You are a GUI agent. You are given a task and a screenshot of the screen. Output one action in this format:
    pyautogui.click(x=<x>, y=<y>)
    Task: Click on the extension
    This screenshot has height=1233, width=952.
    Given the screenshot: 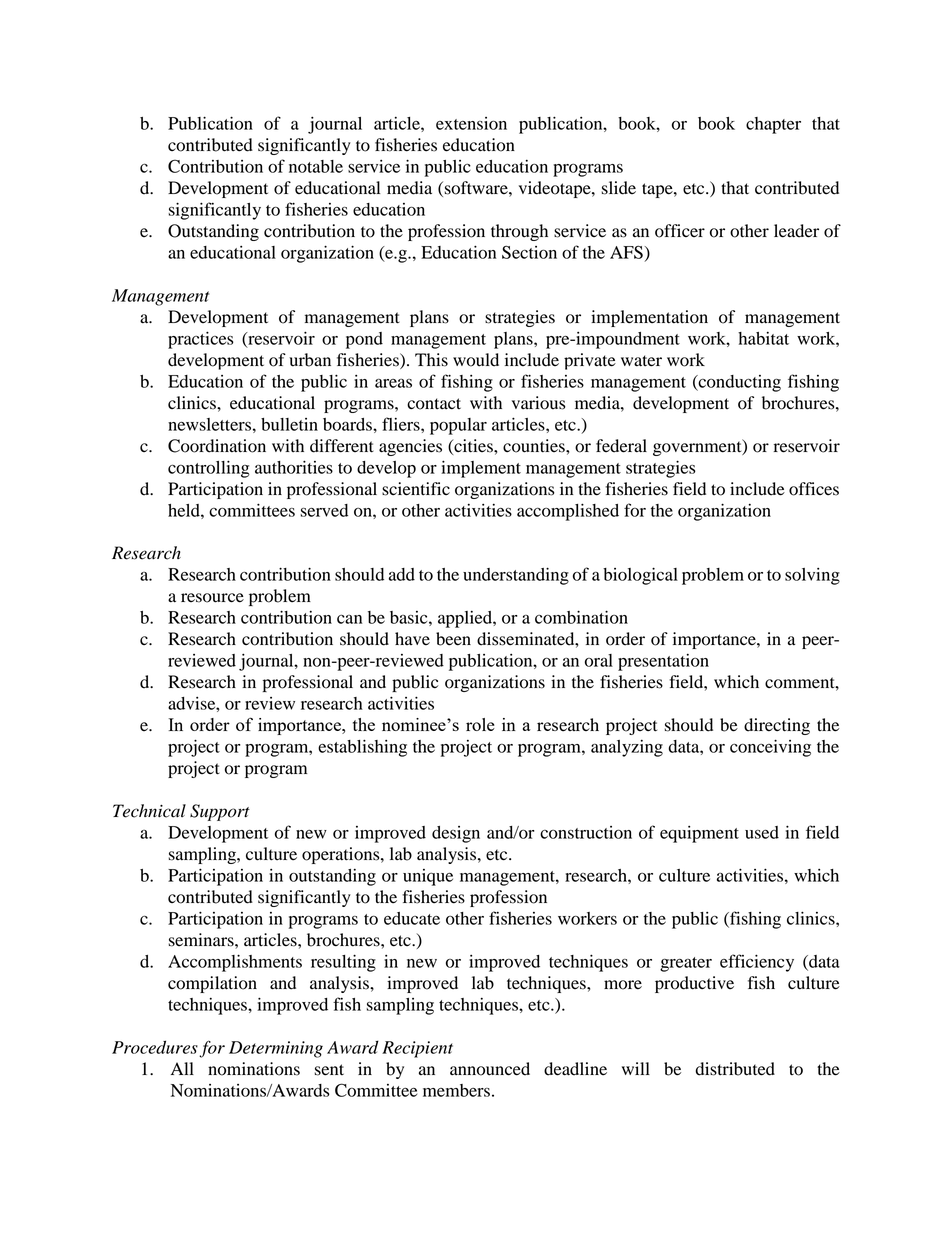 What is the action you would take?
    pyautogui.click(x=471, y=123)
